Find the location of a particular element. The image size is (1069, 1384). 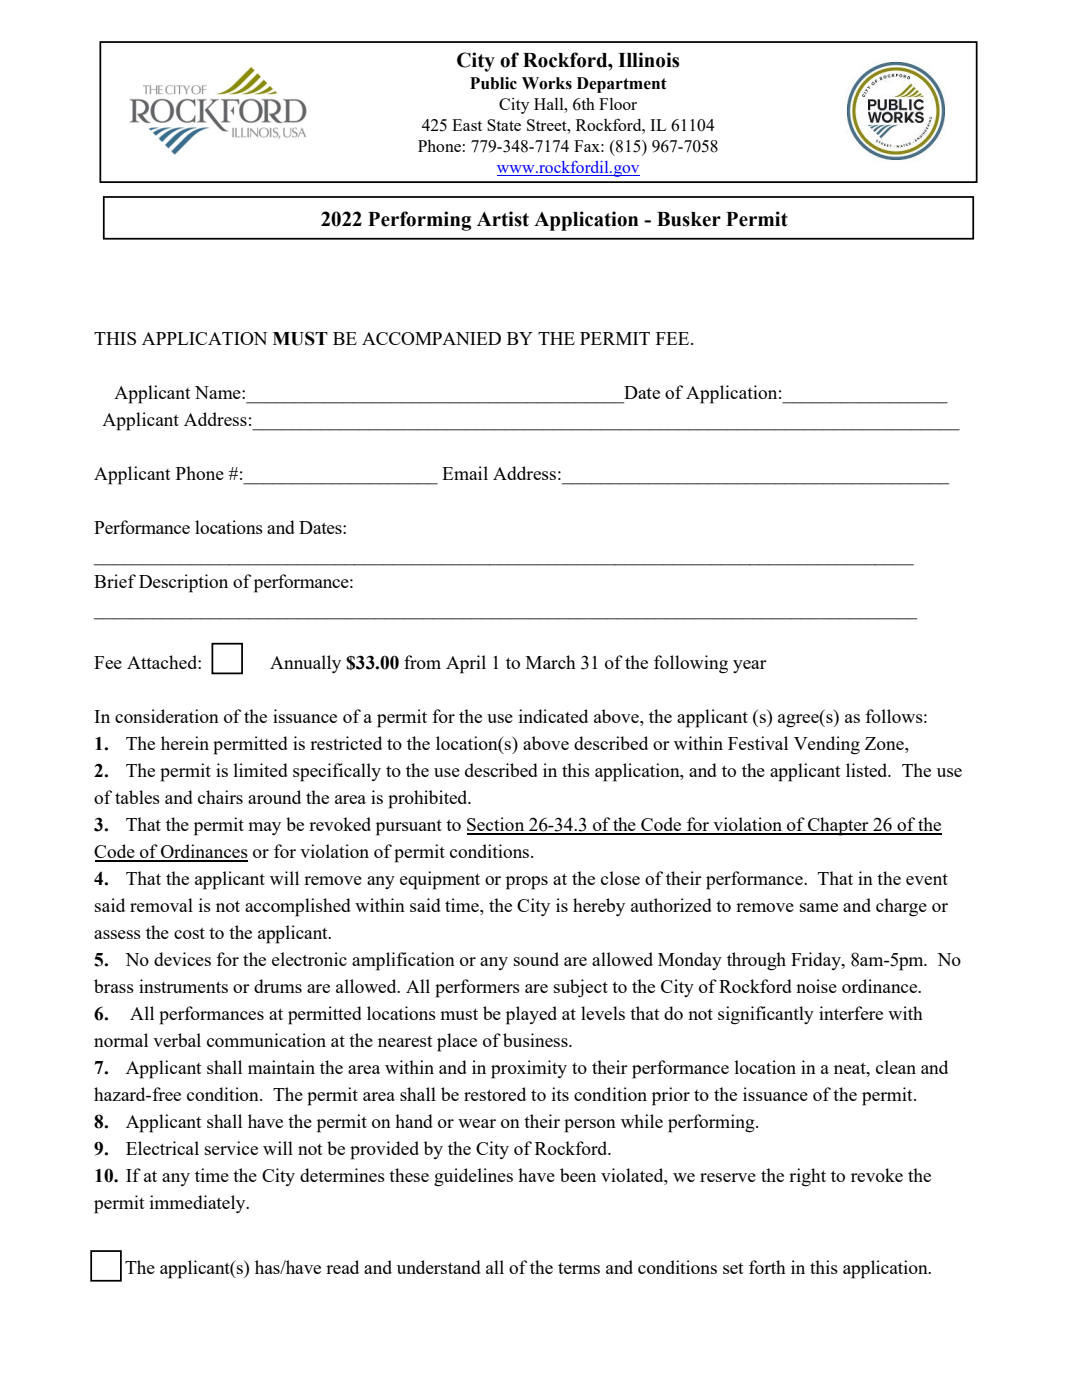

terms is located at coordinates (579, 1268).
